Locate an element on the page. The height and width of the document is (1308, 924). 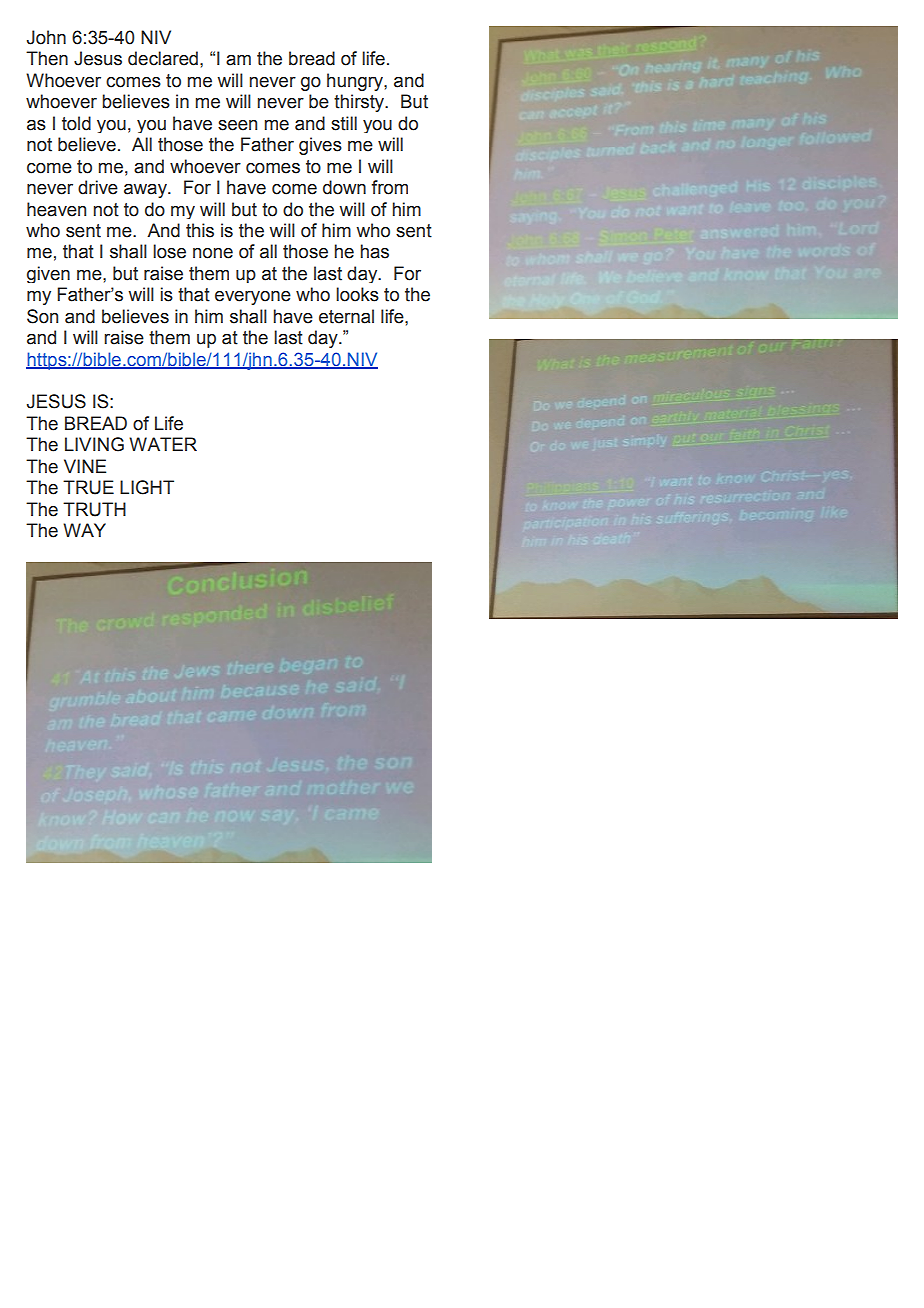
Son is located at coordinates (42, 316).
